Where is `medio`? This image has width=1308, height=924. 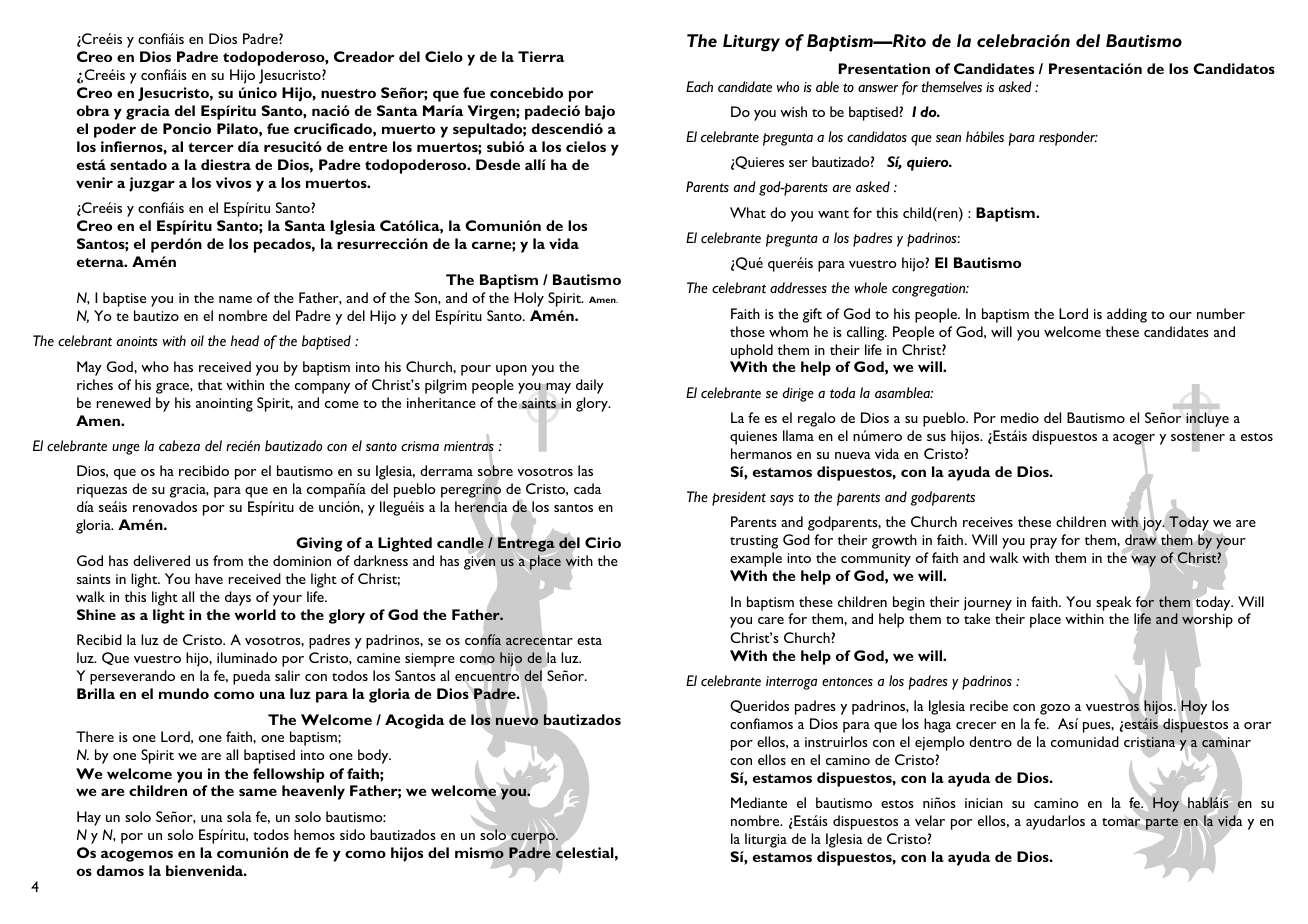
medio is located at coordinates (1020, 417).
